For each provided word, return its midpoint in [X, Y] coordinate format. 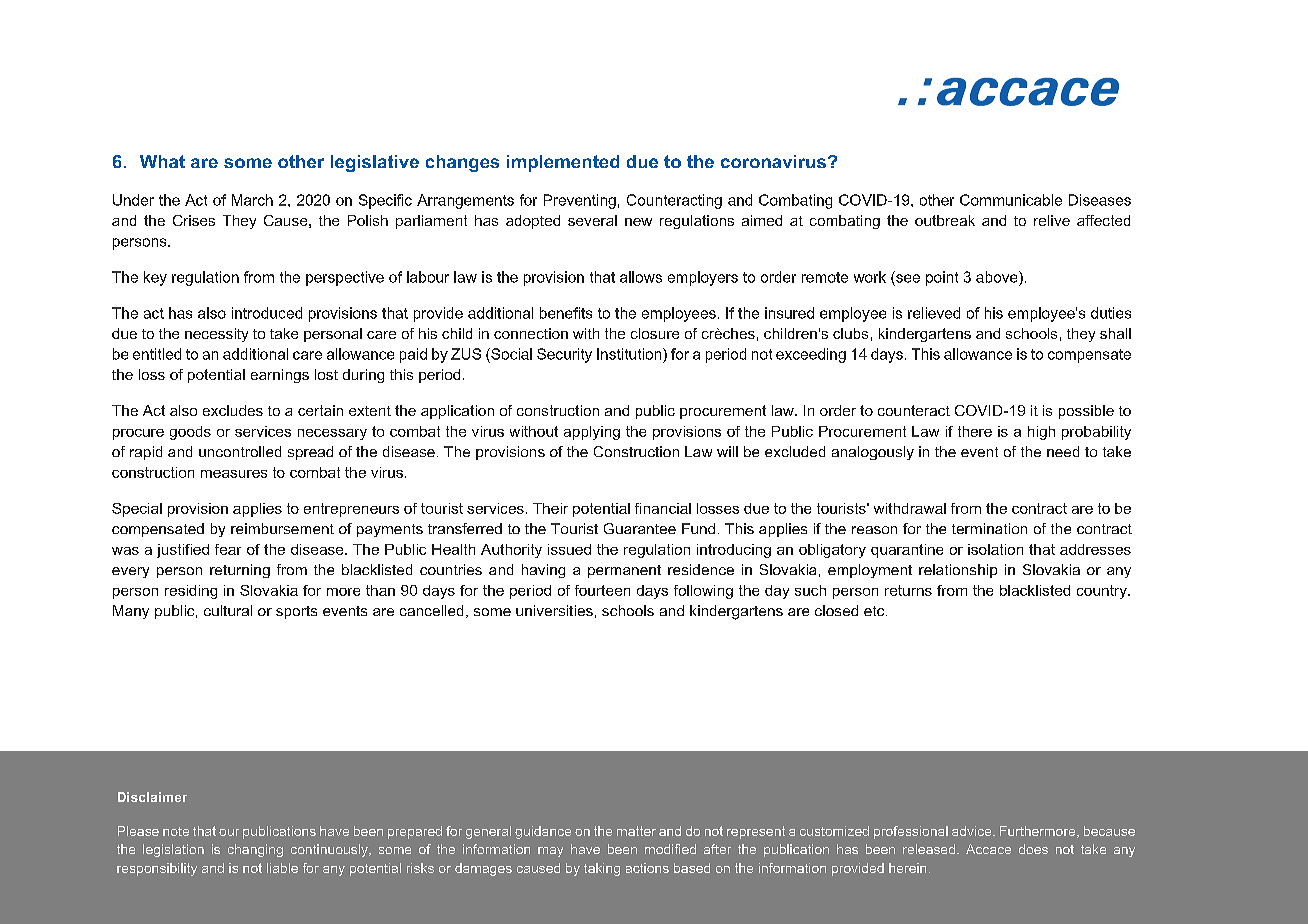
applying [592, 433]
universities [554, 610]
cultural [228, 610]
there [975, 431]
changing [255, 850]
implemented [563, 163]
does [1033, 849]
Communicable [1011, 200]
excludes [233, 410]
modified [670, 849]
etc [875, 611]
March [252, 200]
